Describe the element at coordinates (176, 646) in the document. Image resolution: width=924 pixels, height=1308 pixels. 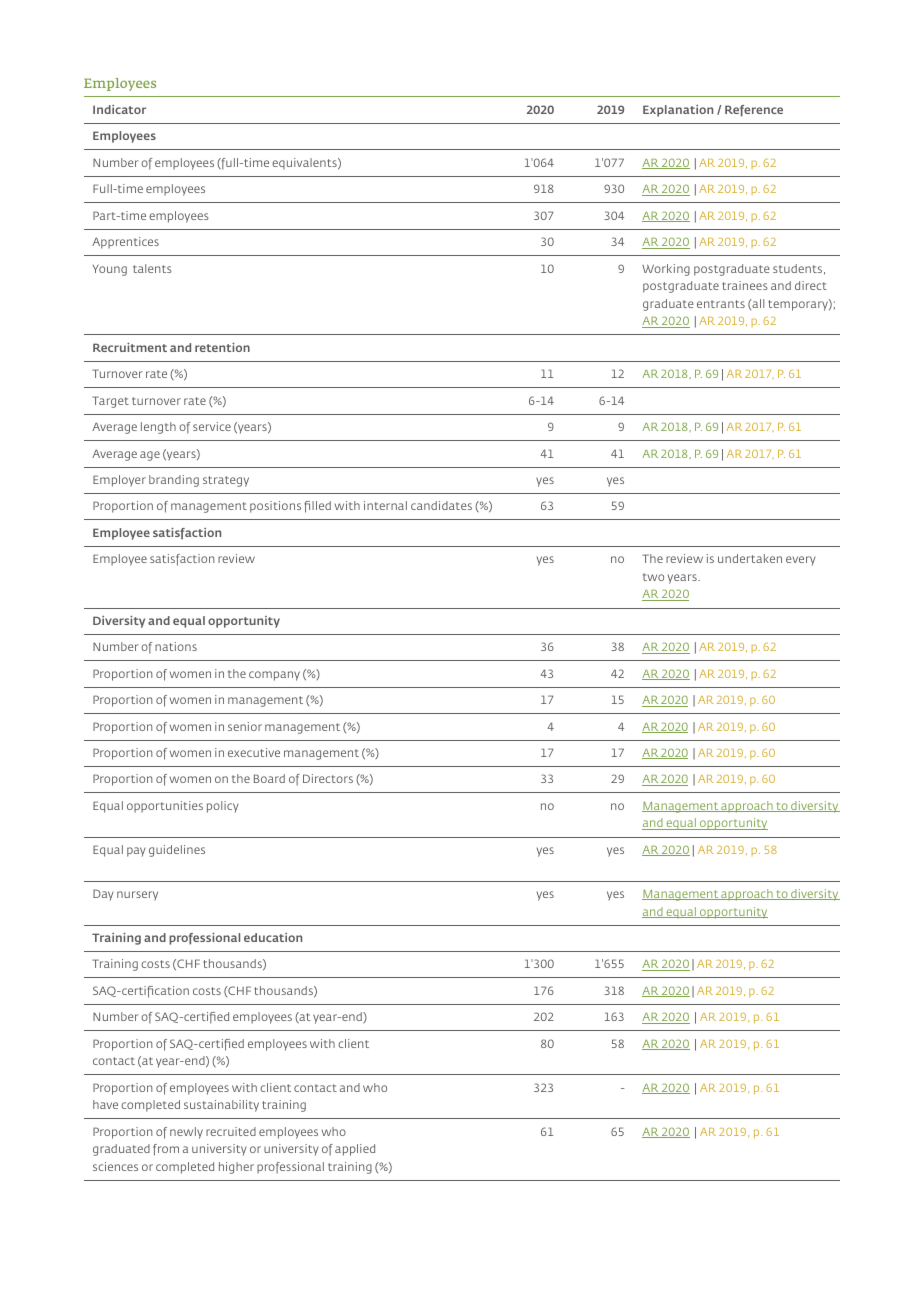
I see `nations` at that location.
